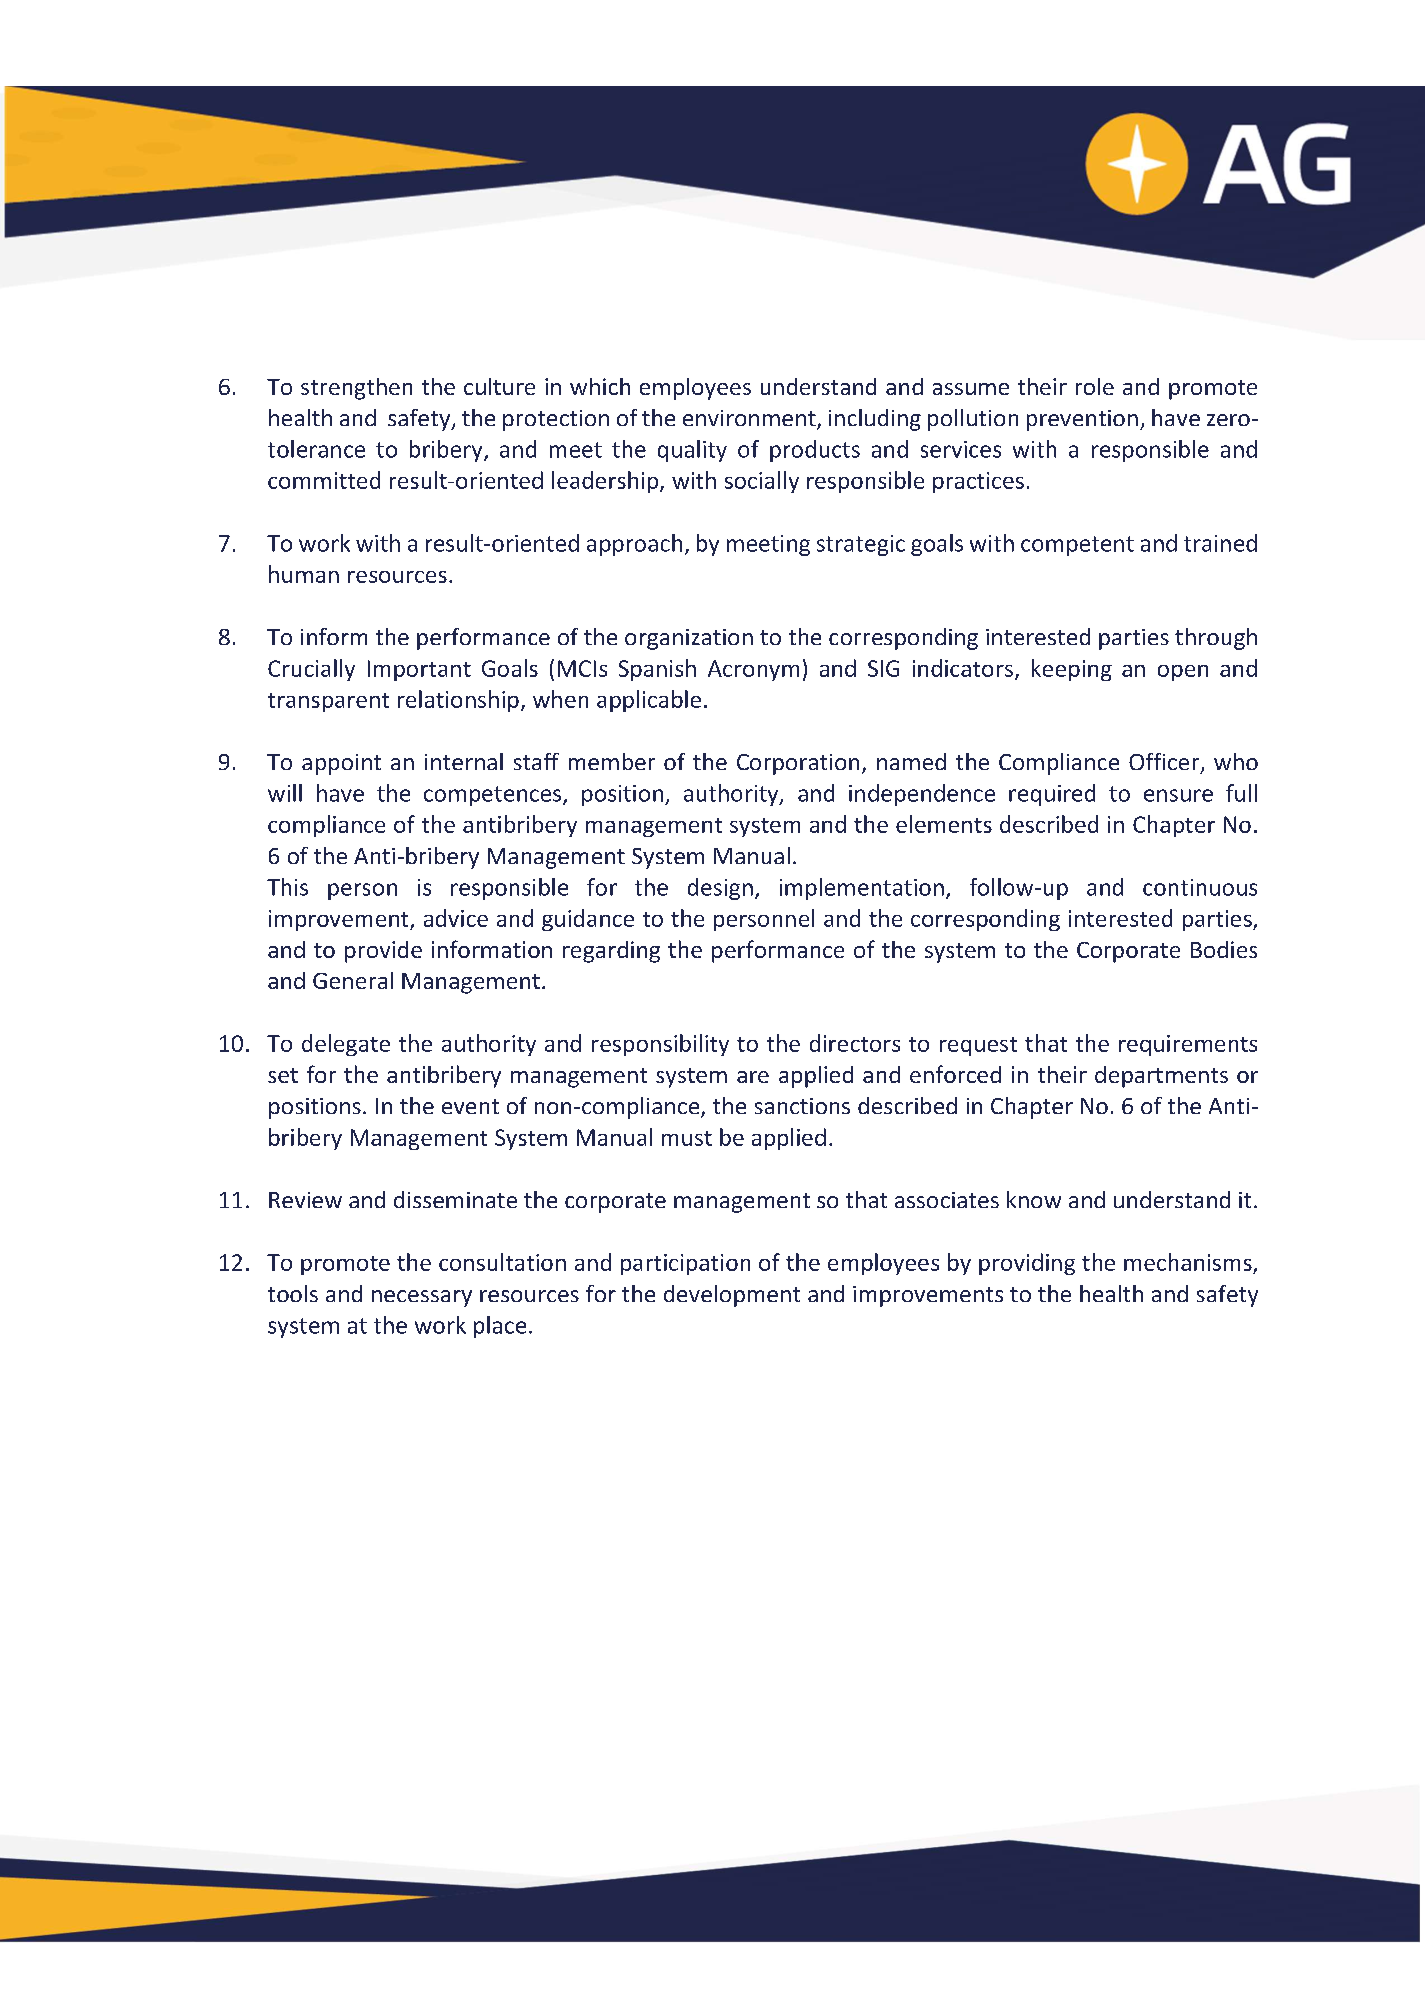 The height and width of the screenshot is (2015, 1425). Describe the element at coordinates (750, 419) in the screenshot. I see `environment` at that location.
